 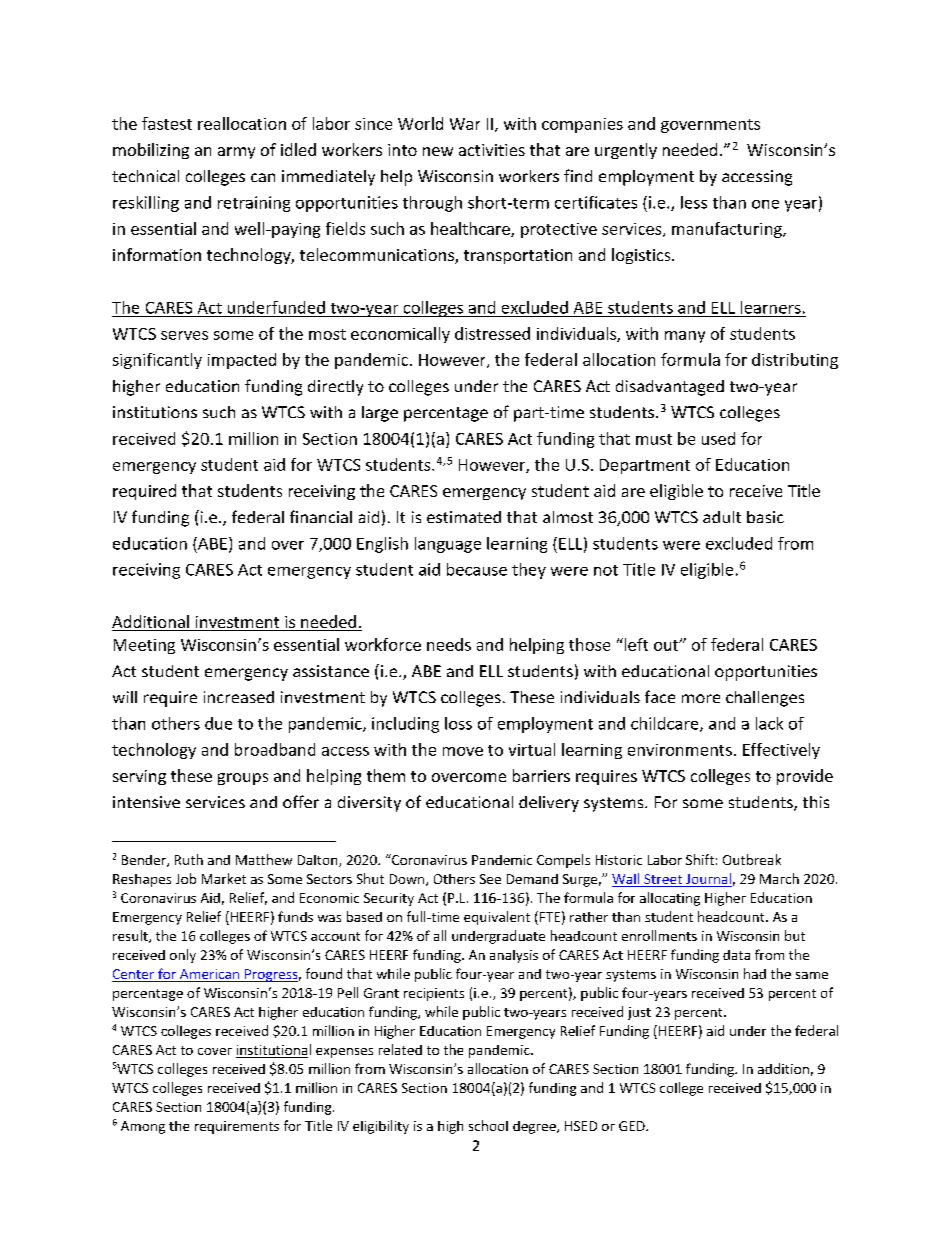 What do you see at coordinates (708, 880) in the image?
I see `Journal` at bounding box center [708, 880].
